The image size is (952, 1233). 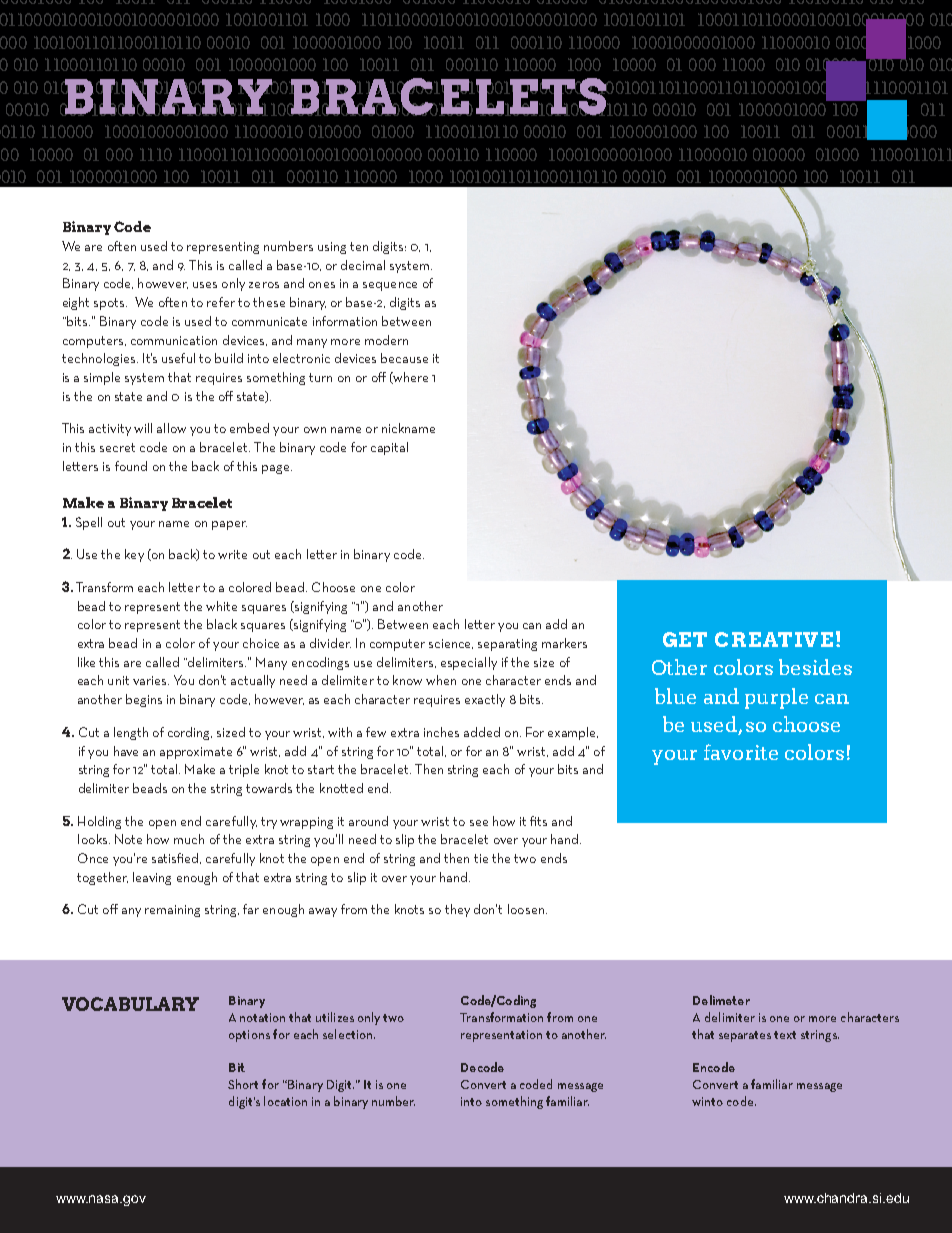 What do you see at coordinates (745, 1036) in the screenshot?
I see `separates` at bounding box center [745, 1036].
